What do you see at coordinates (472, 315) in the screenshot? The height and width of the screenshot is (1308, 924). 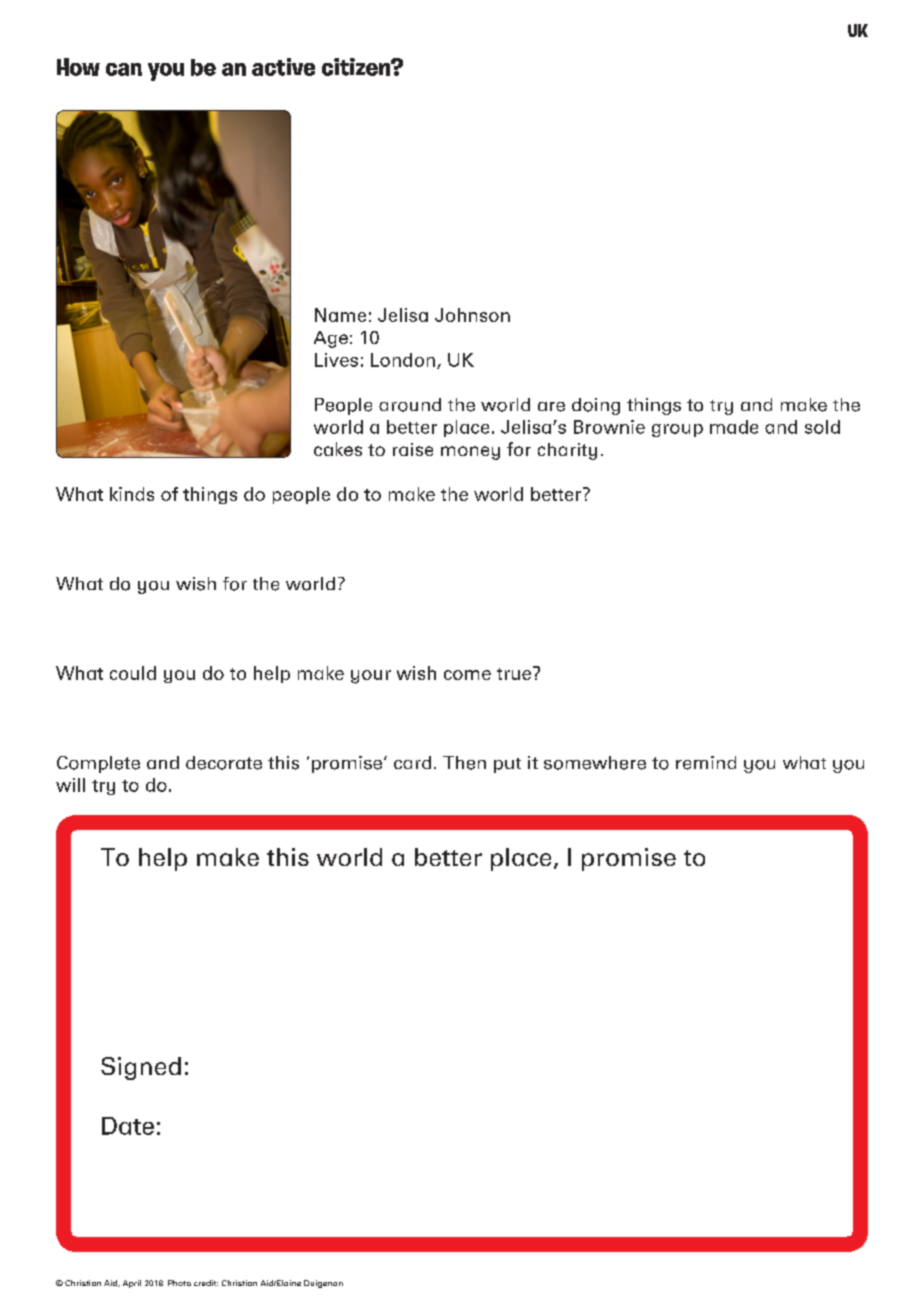 I see `Johnson` at bounding box center [472, 315].
